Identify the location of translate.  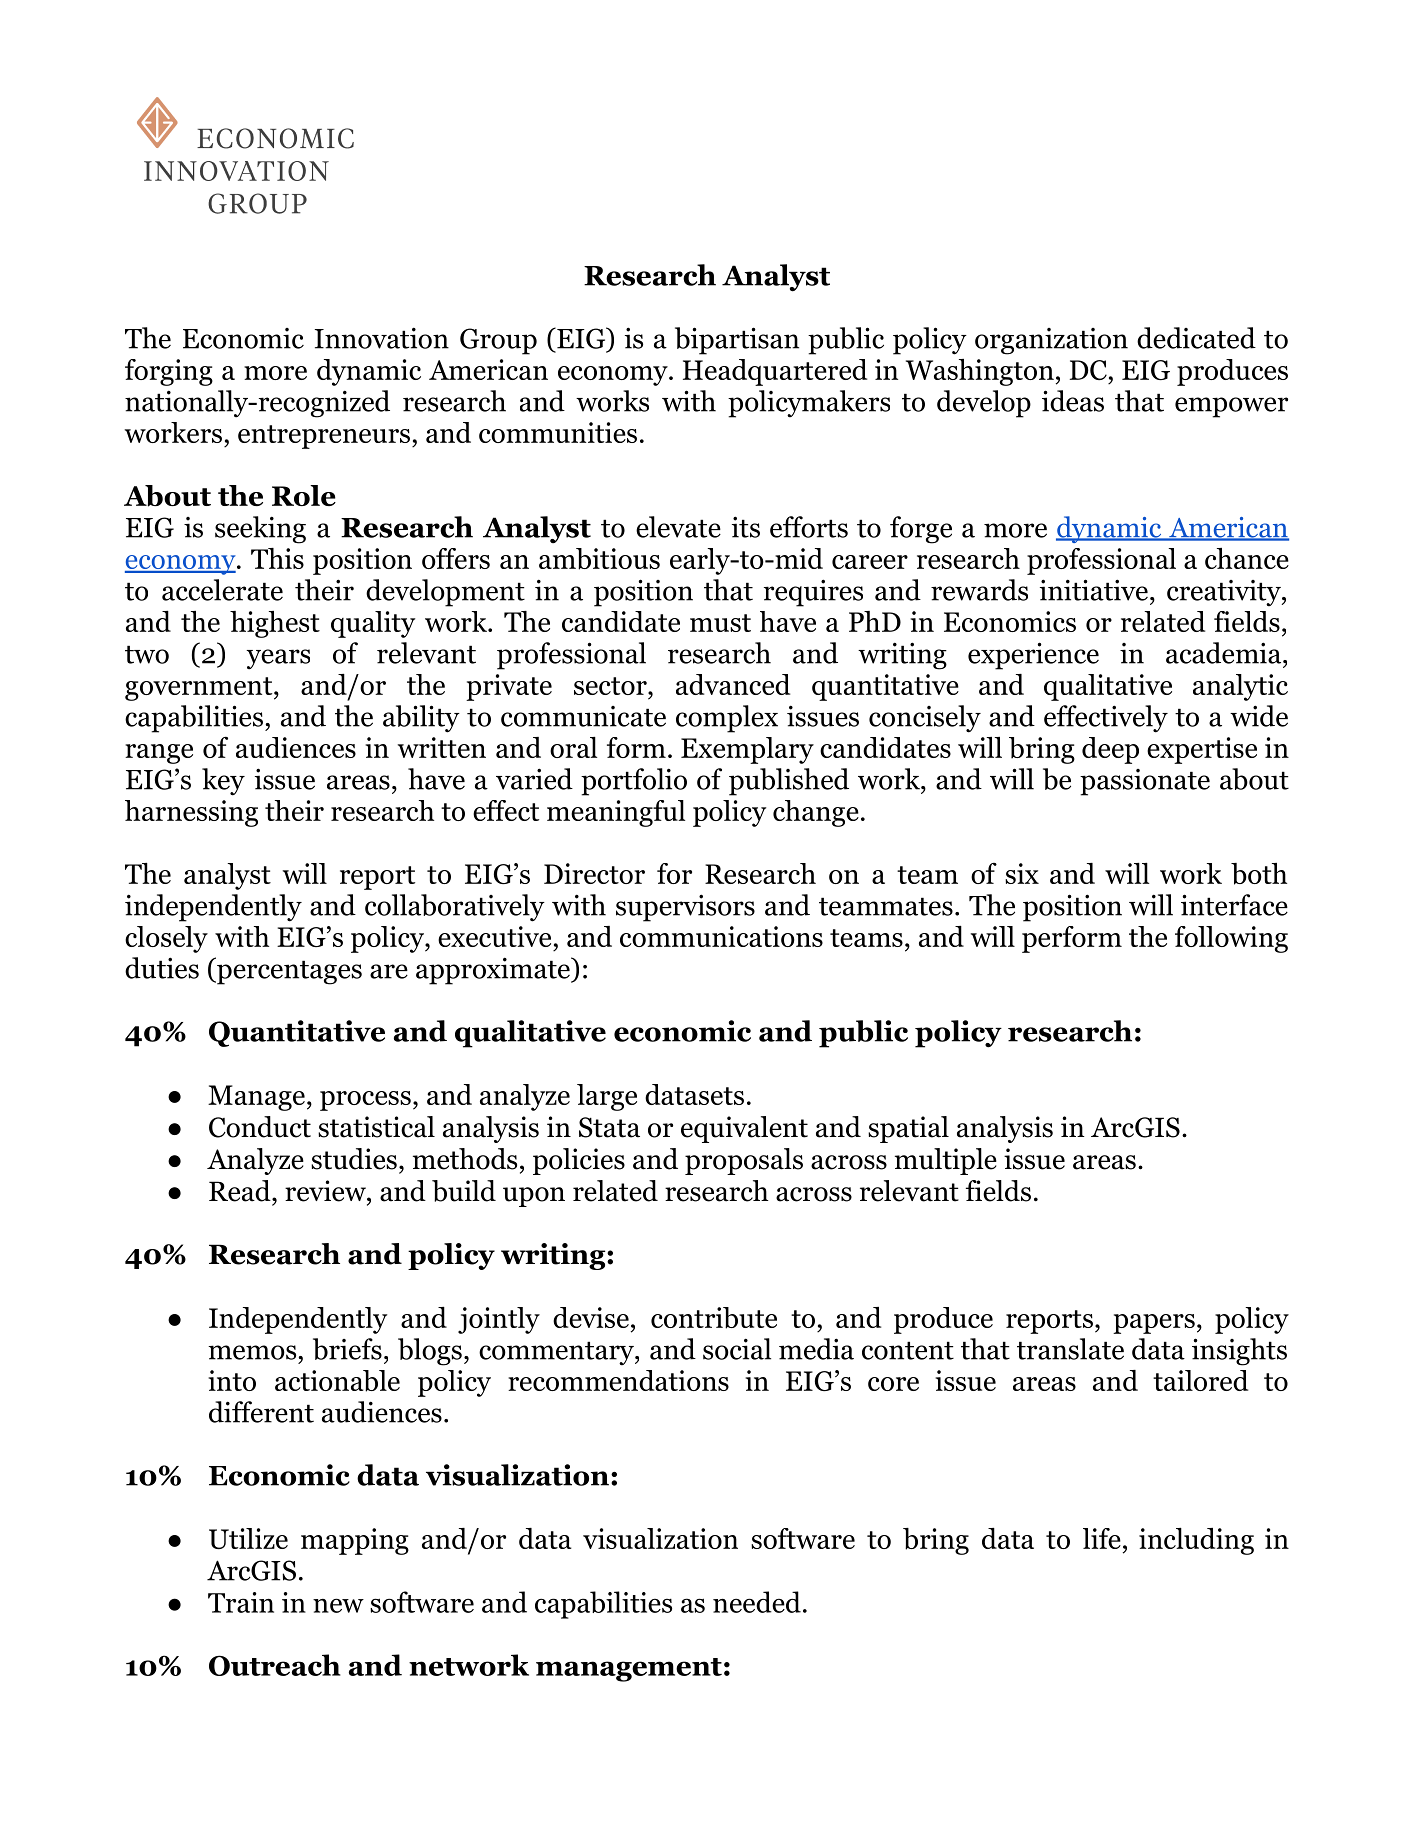
(1070, 1349).
